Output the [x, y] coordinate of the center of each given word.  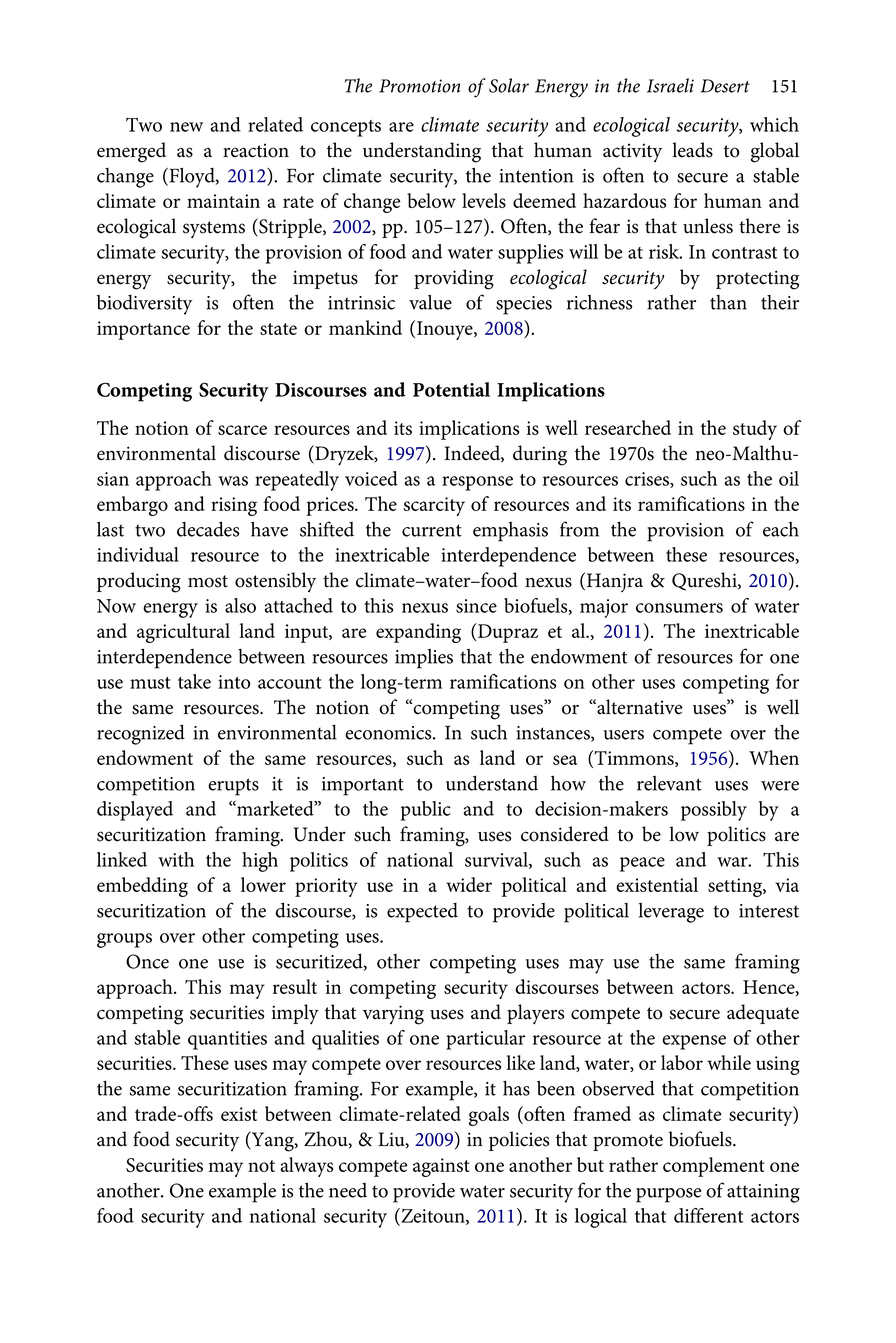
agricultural [183, 633]
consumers [679, 608]
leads [692, 150]
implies [424, 659]
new [186, 127]
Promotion [420, 86]
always [306, 1167]
